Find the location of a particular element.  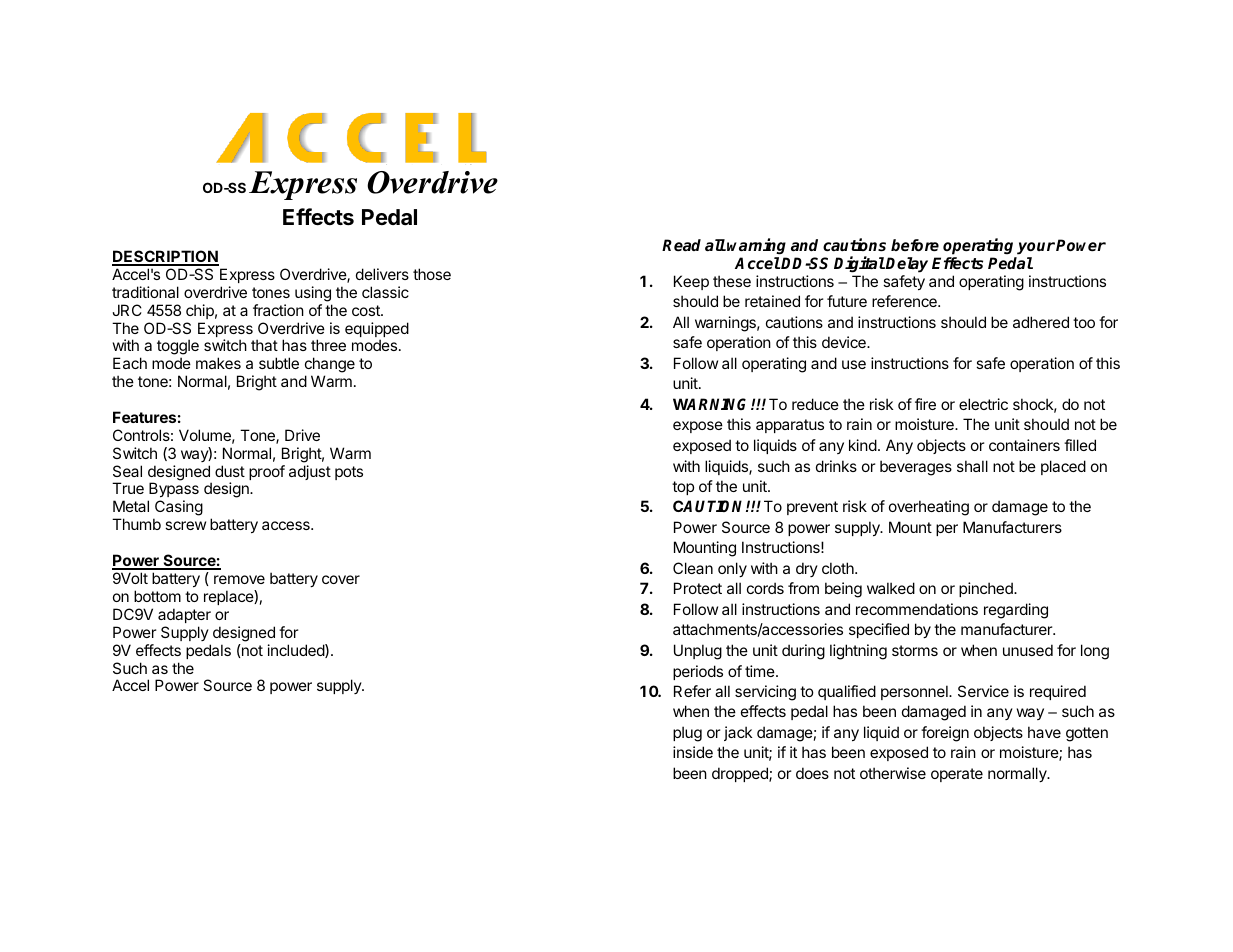

DESCRIPTION is located at coordinates (165, 257).
